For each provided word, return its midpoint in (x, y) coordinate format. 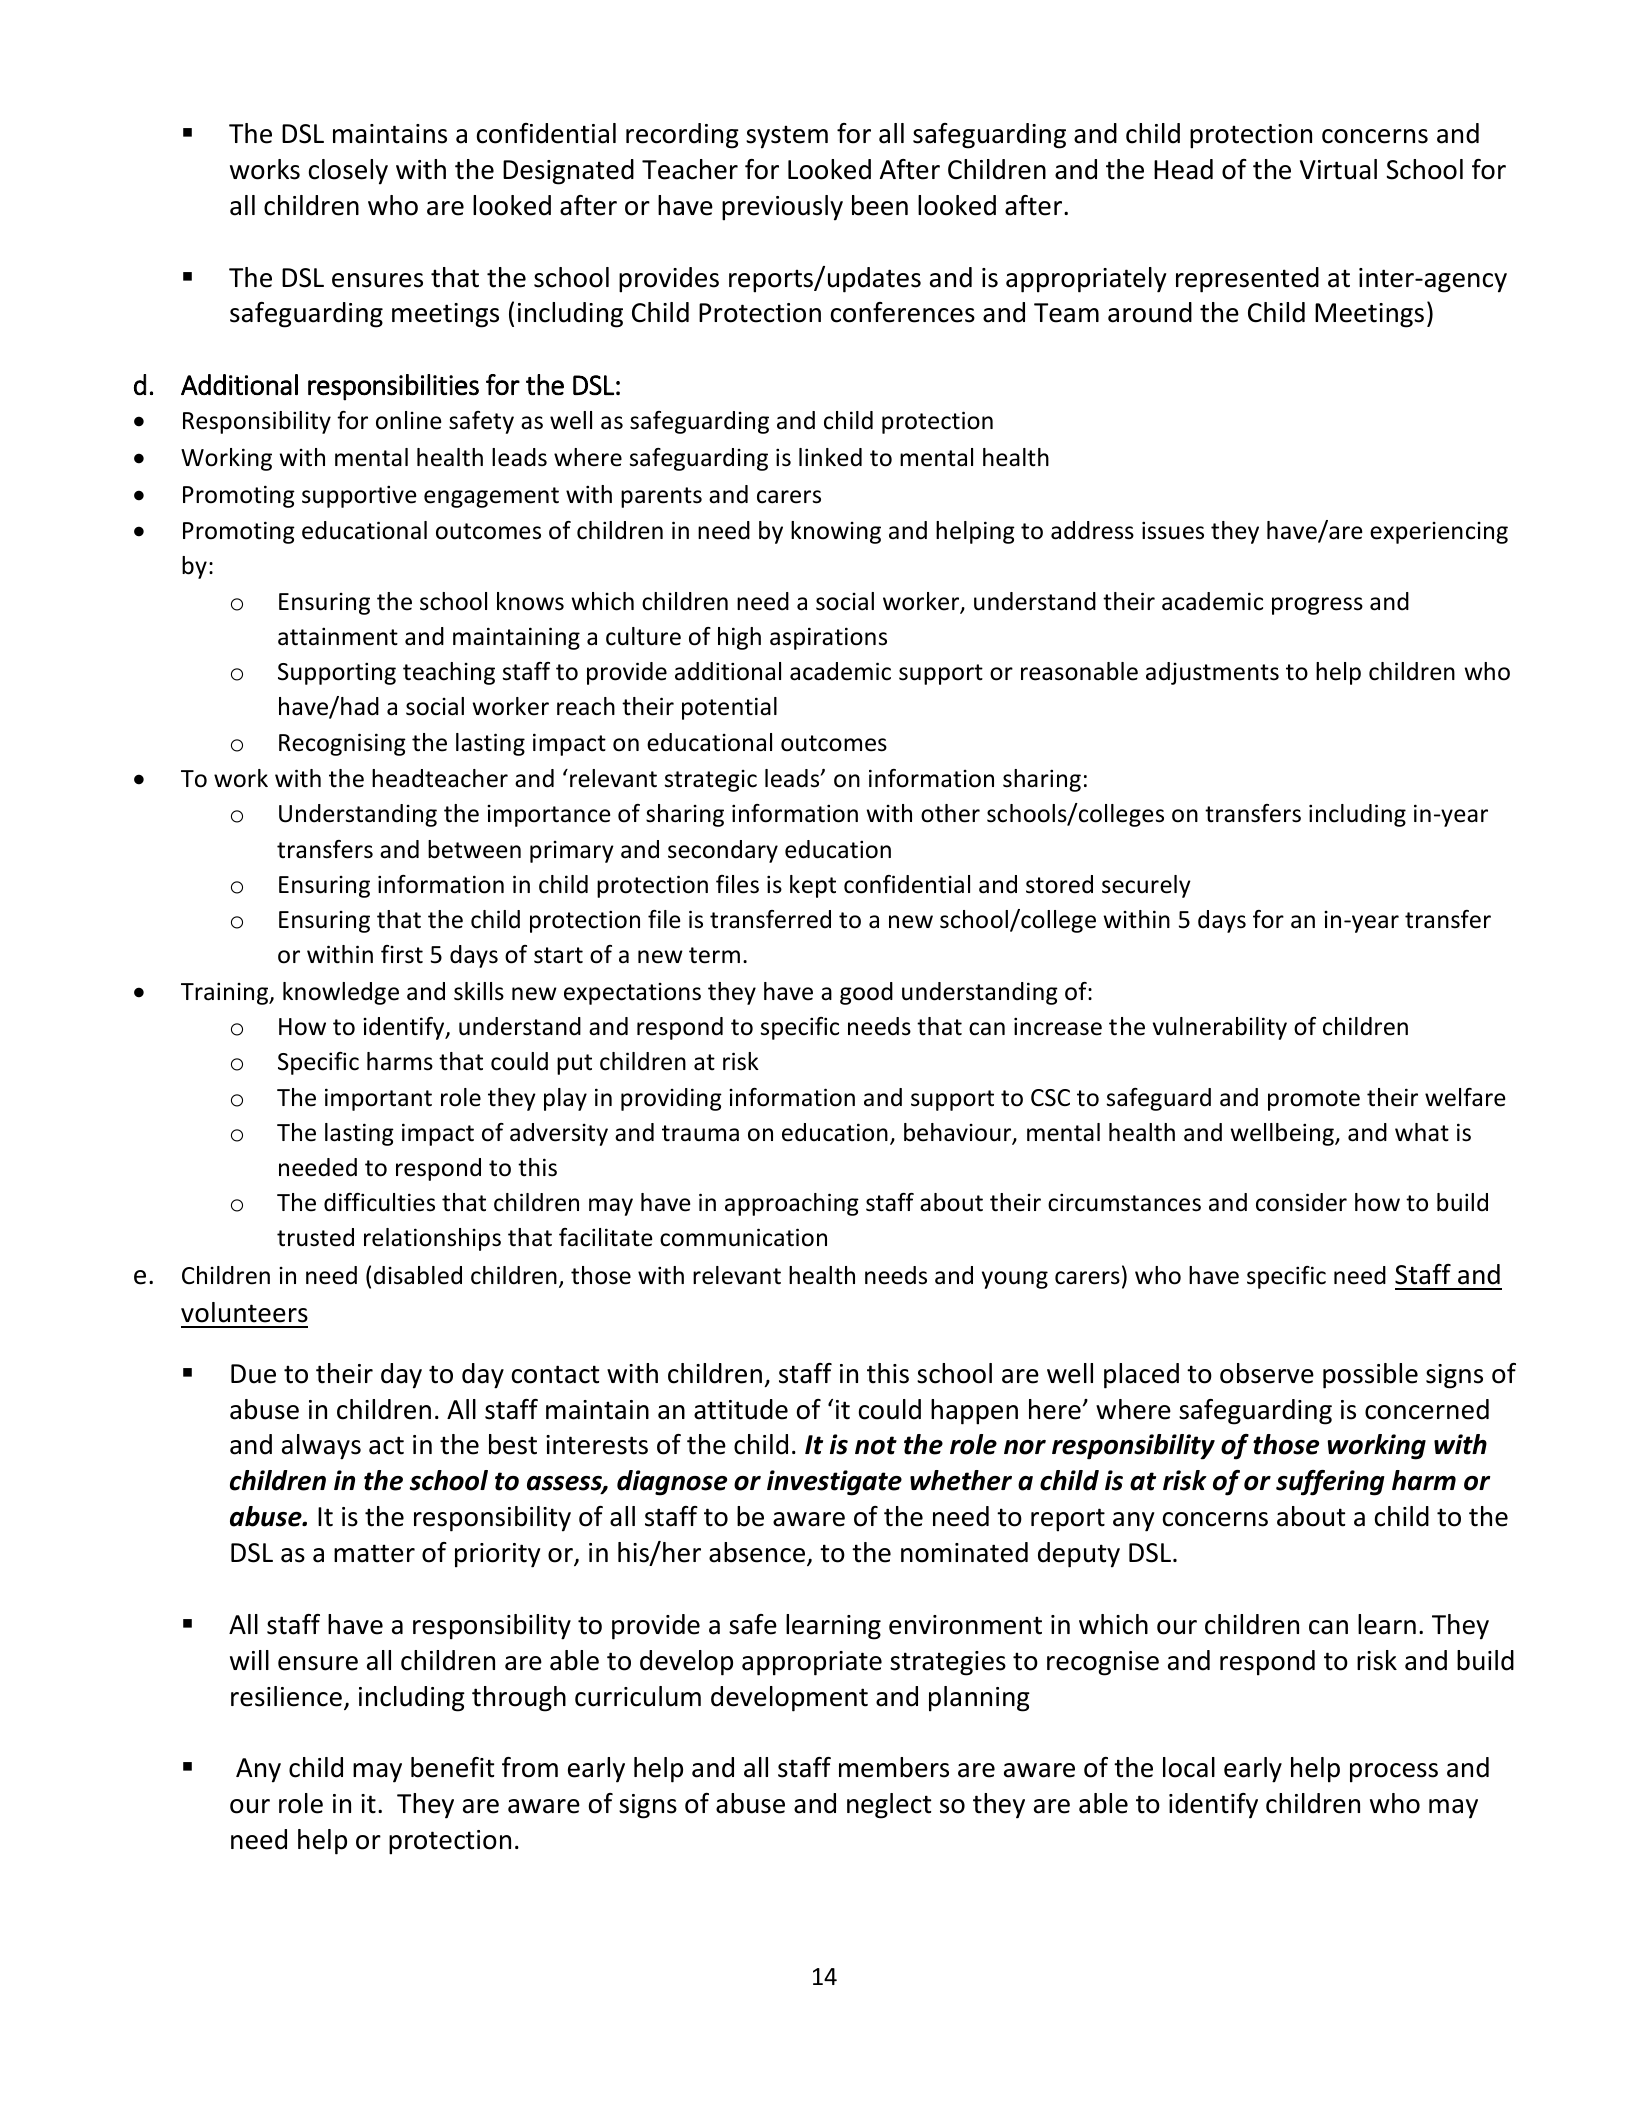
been (880, 205)
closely (348, 172)
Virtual (1338, 169)
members (894, 1767)
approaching (792, 1204)
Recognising (342, 744)
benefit (452, 1767)
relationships (432, 1239)
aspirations (828, 638)
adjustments (1212, 673)
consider (1301, 1202)
